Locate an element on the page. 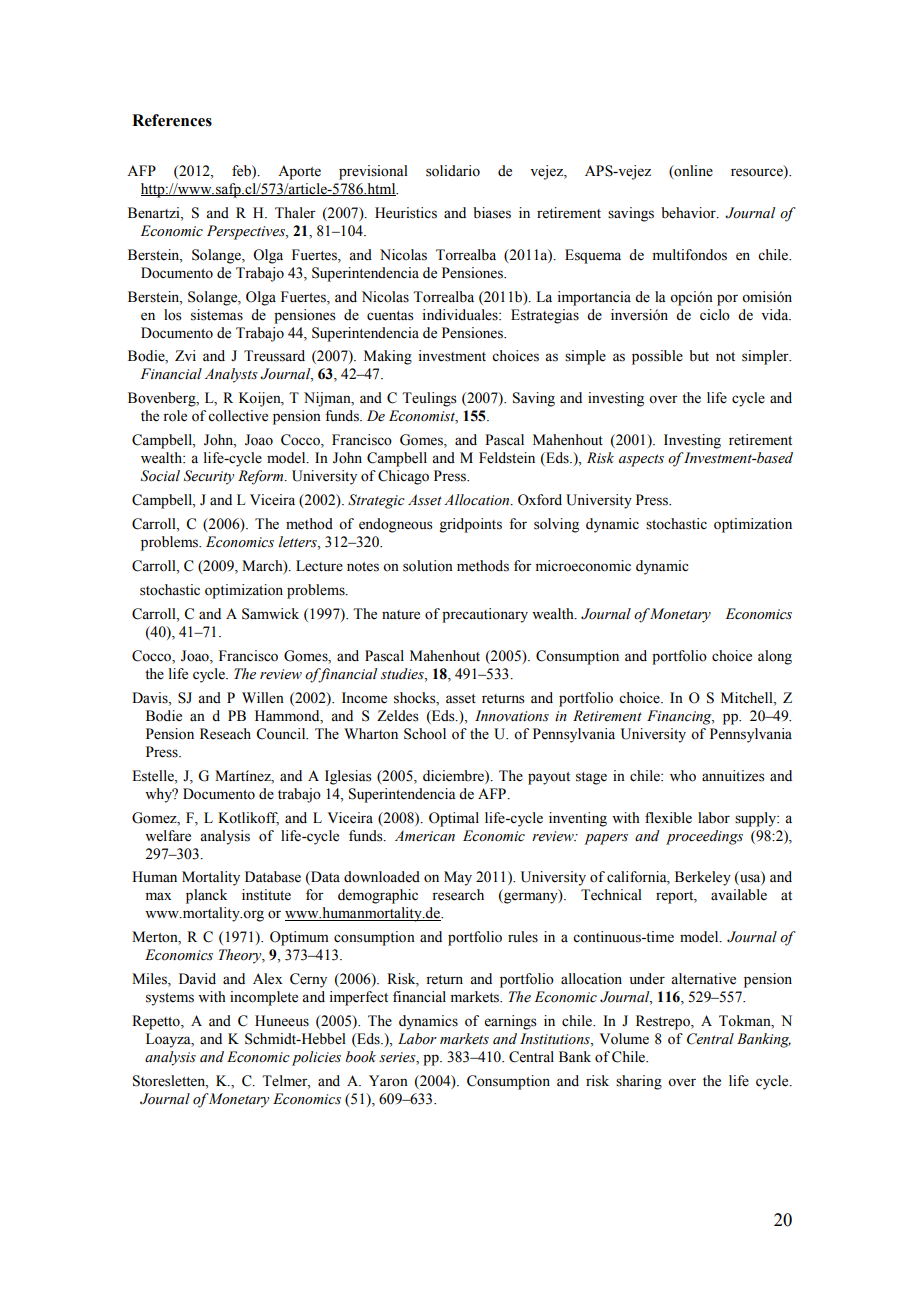  earnings is located at coordinates (511, 1022).
